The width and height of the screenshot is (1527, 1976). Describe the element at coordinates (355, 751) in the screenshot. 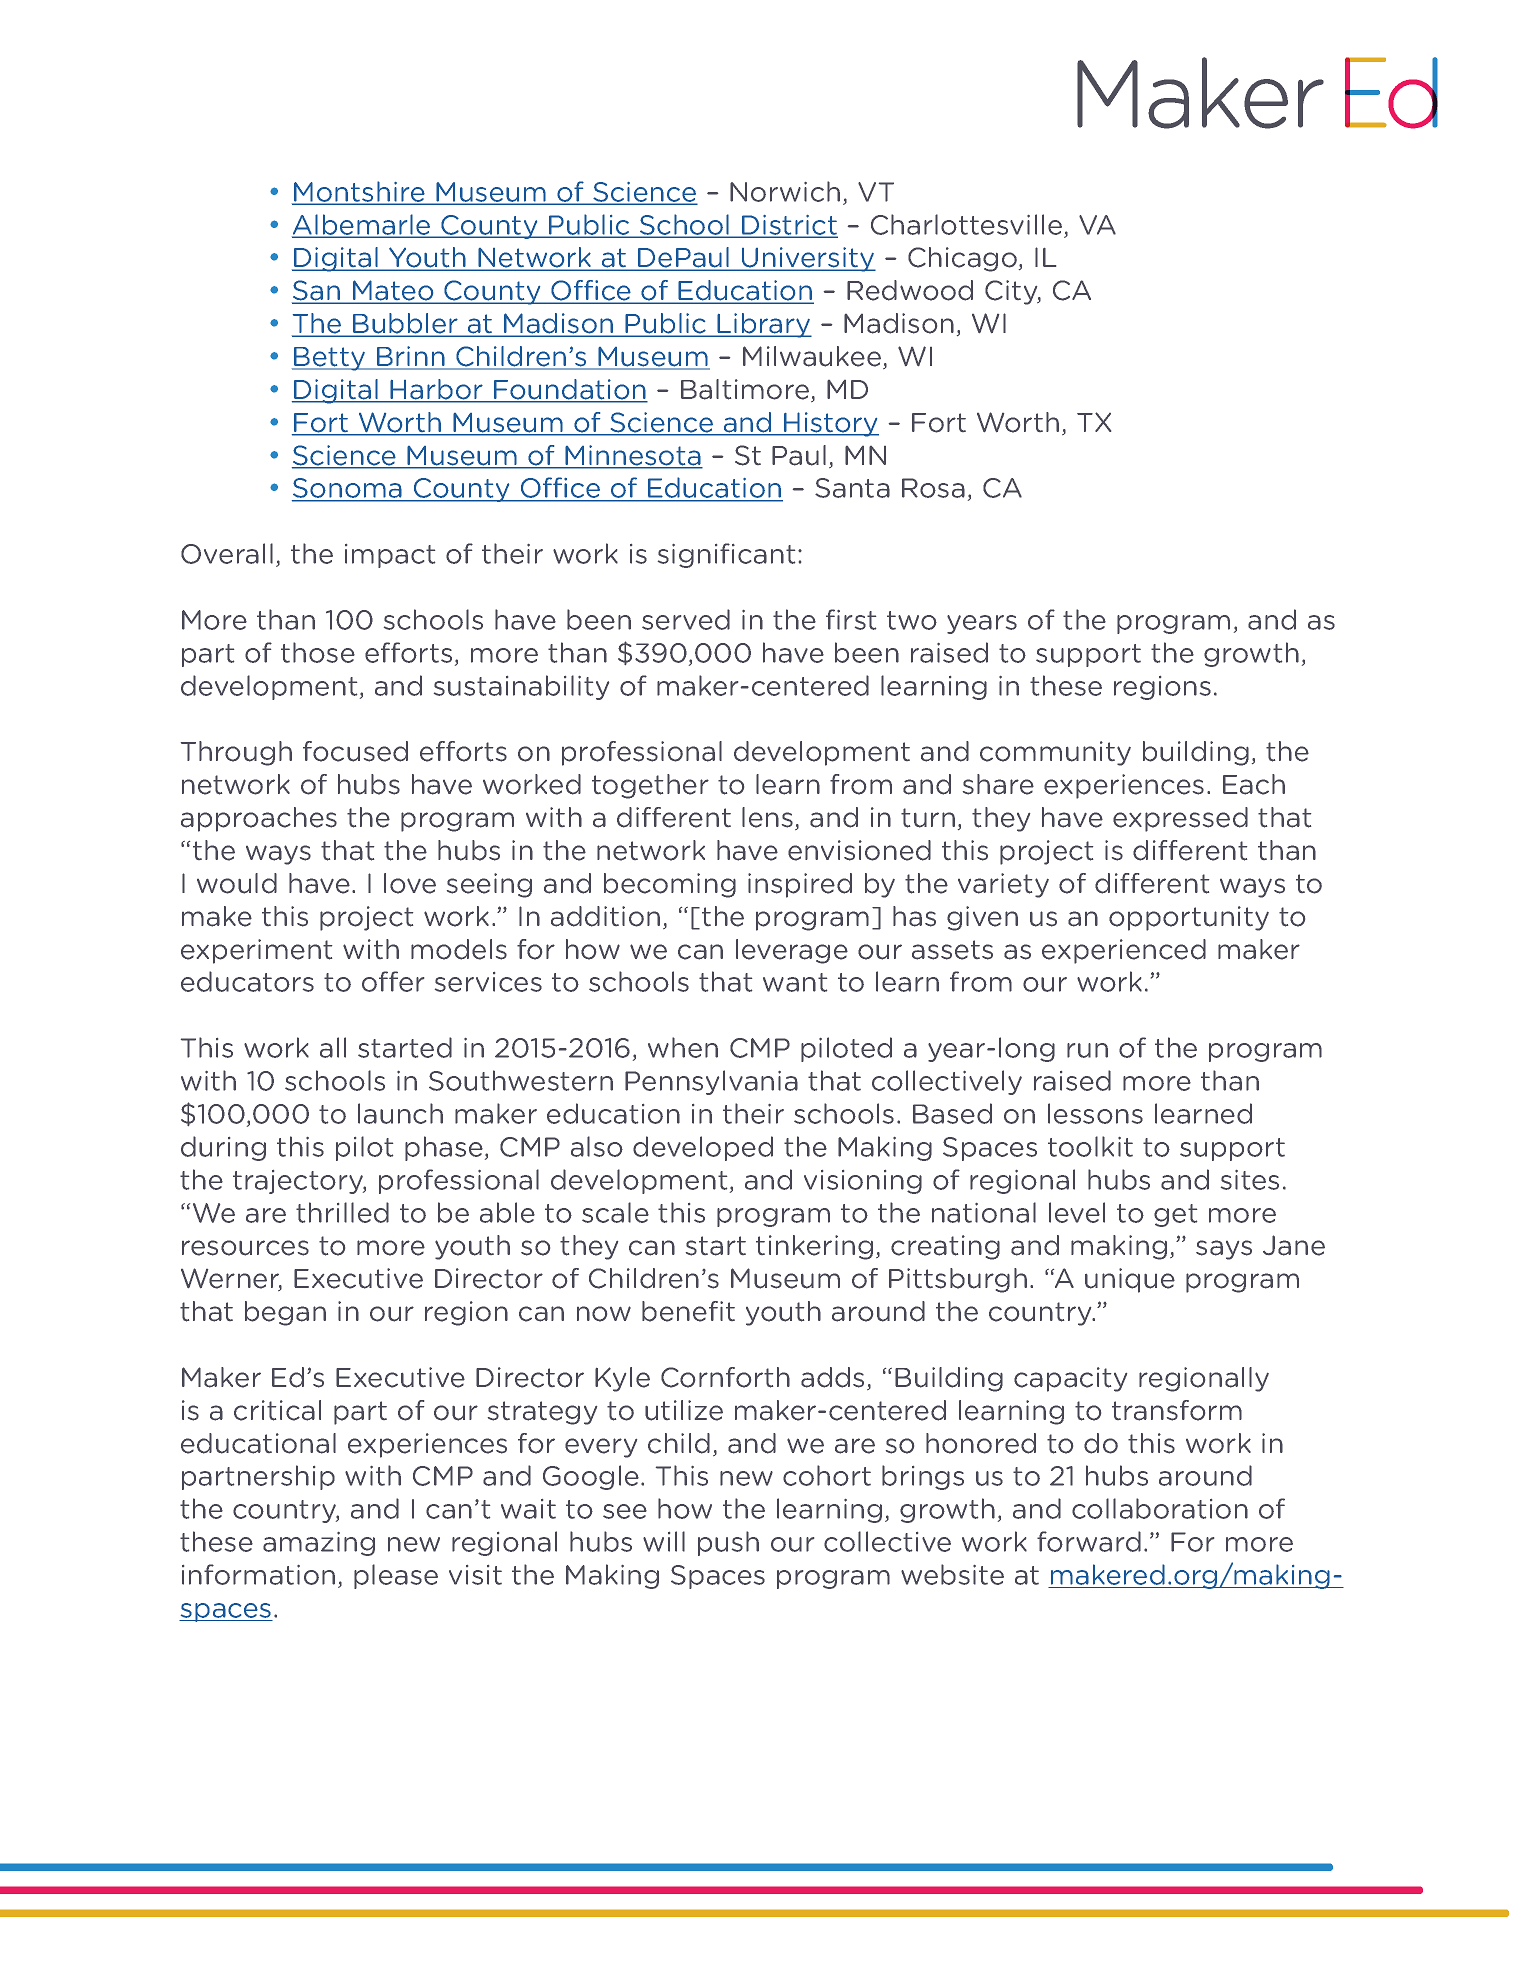

I see `focused` at that location.
